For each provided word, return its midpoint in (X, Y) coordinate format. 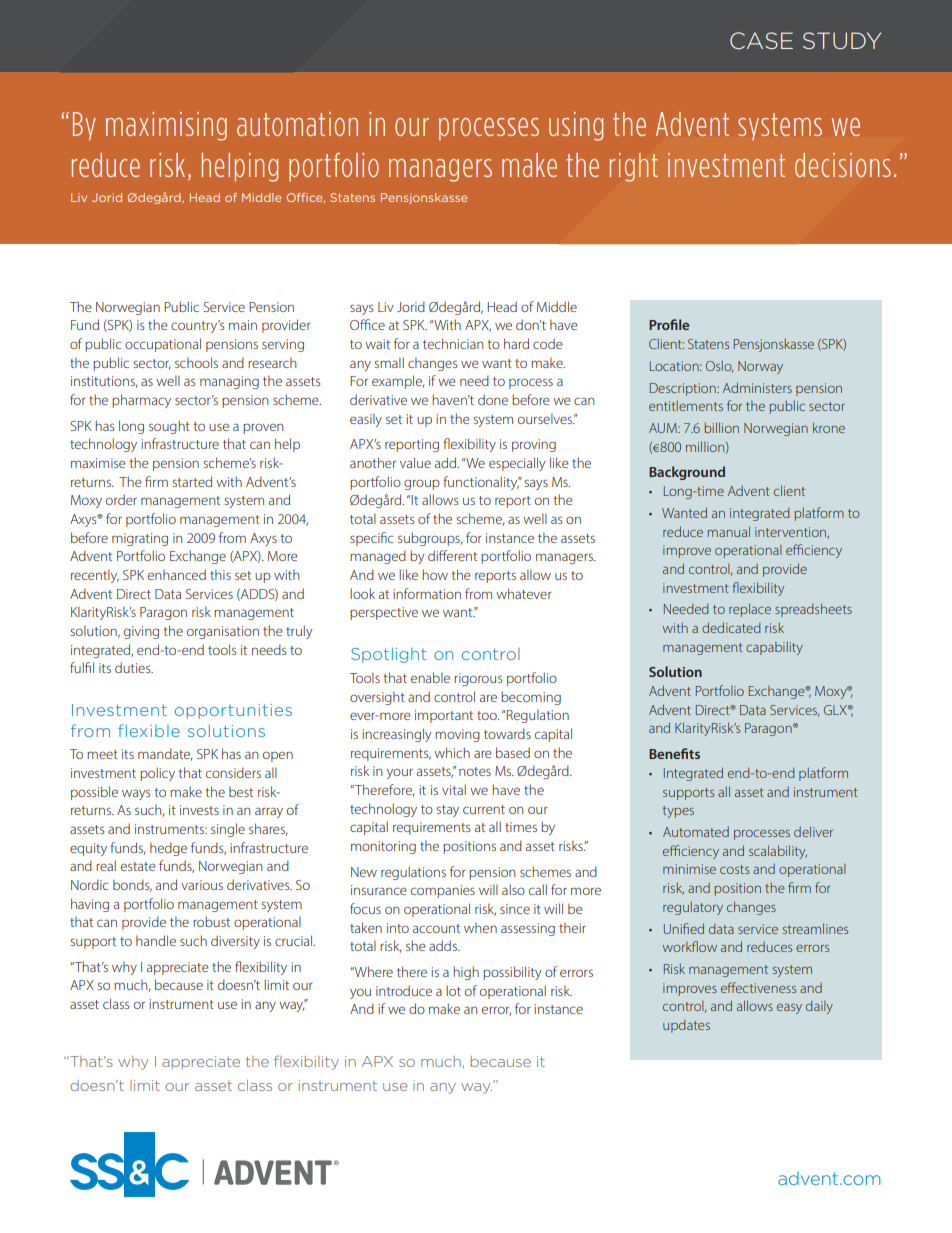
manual (728, 531)
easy (789, 1009)
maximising (166, 126)
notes (475, 771)
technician (453, 343)
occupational (163, 345)
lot (453, 990)
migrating (140, 539)
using (576, 126)
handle (156, 940)
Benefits (674, 753)
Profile (669, 324)
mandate (165, 754)
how (435, 574)
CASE (761, 41)
